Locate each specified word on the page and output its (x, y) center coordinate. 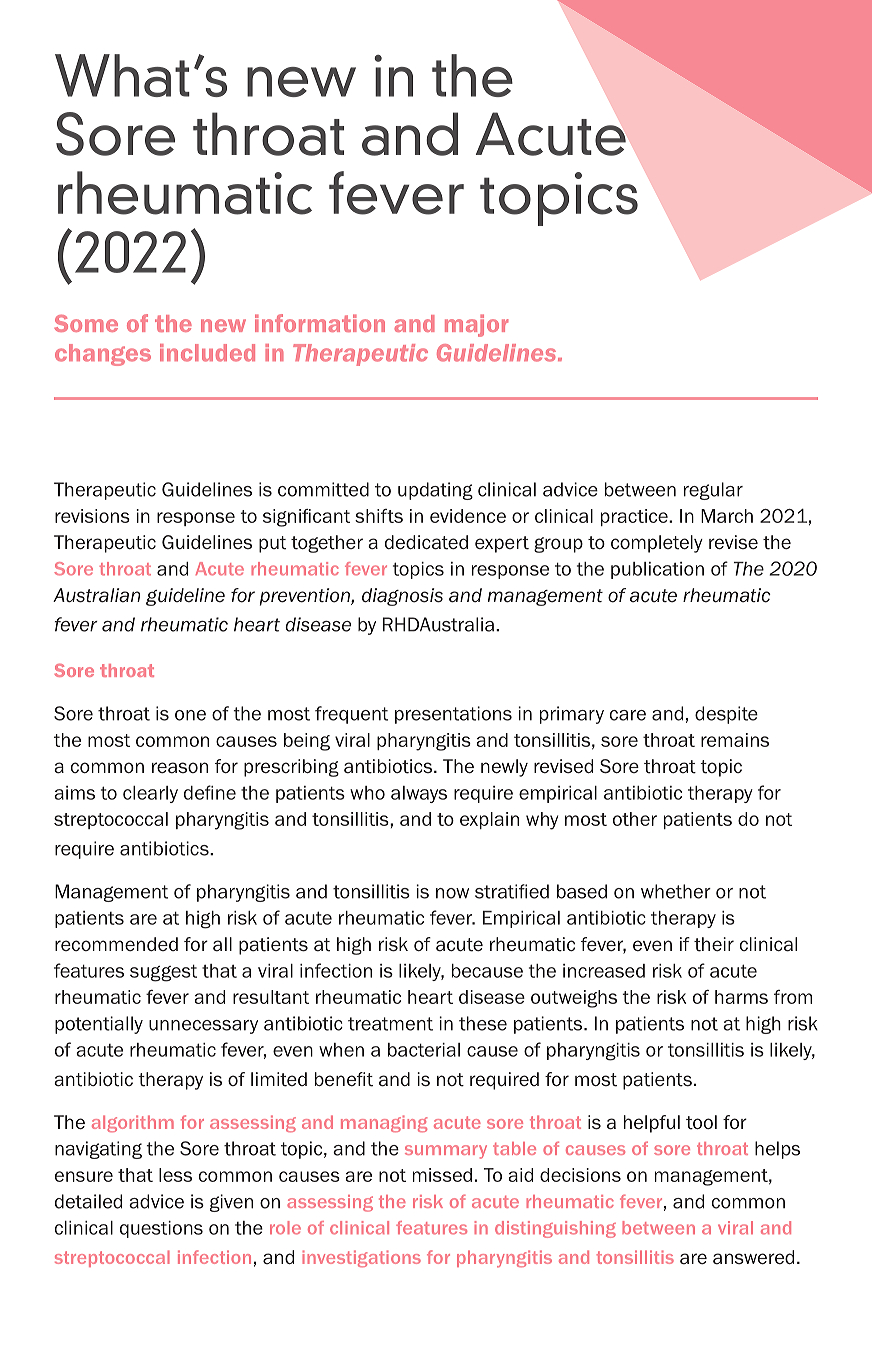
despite (726, 715)
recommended (116, 944)
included (207, 353)
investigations (361, 1258)
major (476, 325)
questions (161, 1229)
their (714, 944)
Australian (96, 595)
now (452, 893)
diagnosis (402, 597)
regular (713, 491)
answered (753, 1257)
